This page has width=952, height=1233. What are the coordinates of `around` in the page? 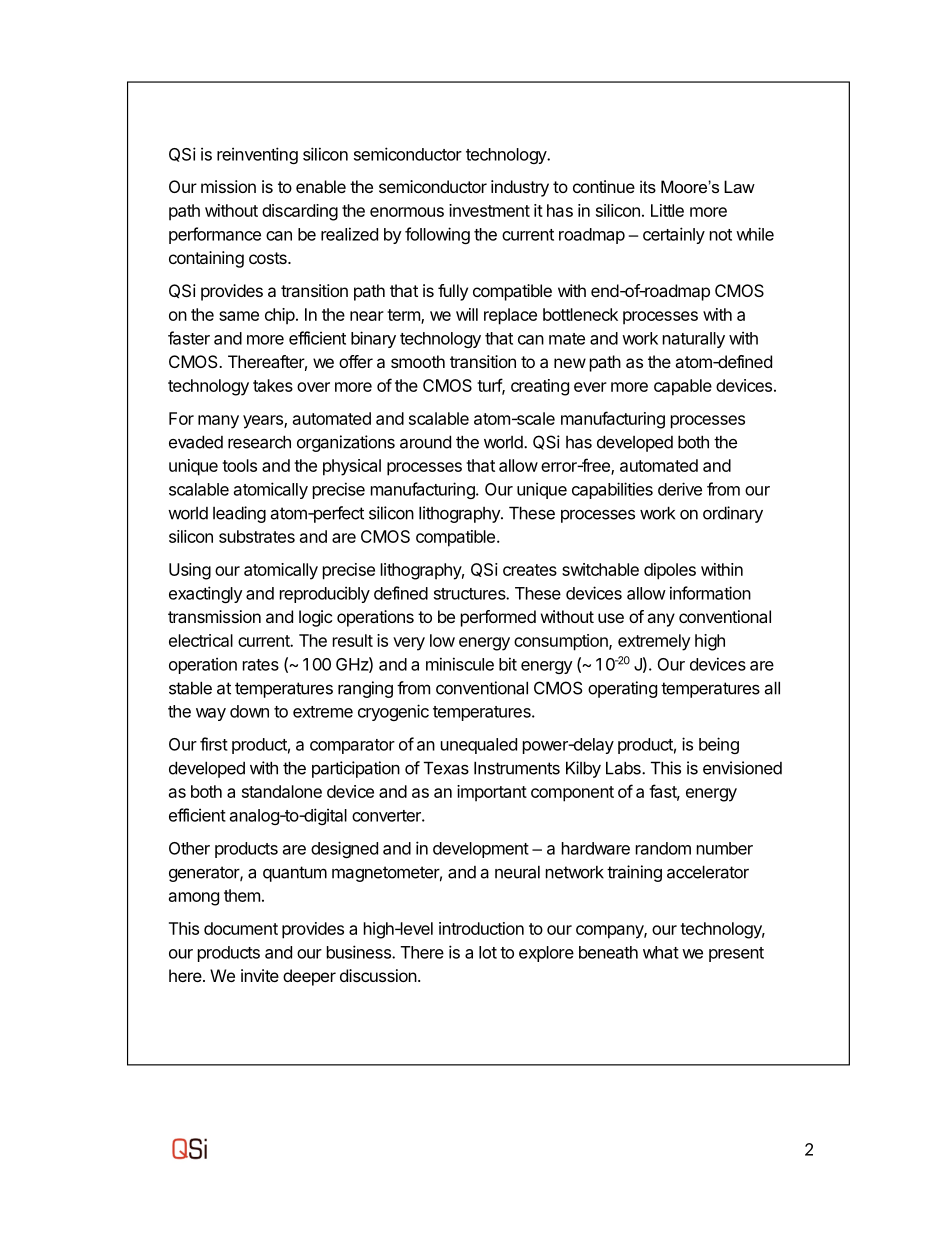 It's located at (425, 442).
